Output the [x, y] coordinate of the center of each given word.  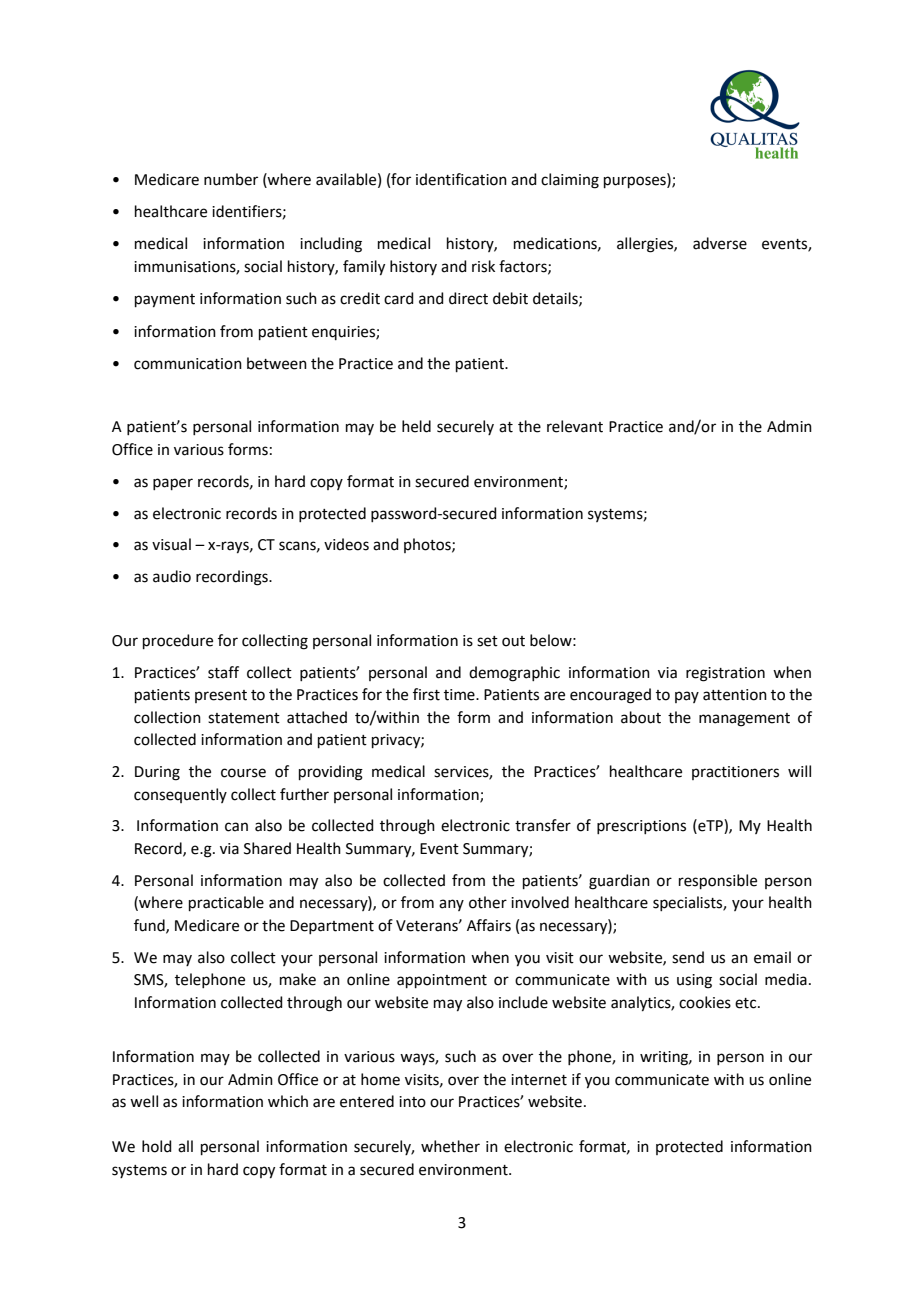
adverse [720, 243]
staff [223, 672]
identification [461, 179]
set [487, 641]
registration [725, 674]
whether [450, 1146]
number [231, 179]
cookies [705, 1002]
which [288, 1101]
